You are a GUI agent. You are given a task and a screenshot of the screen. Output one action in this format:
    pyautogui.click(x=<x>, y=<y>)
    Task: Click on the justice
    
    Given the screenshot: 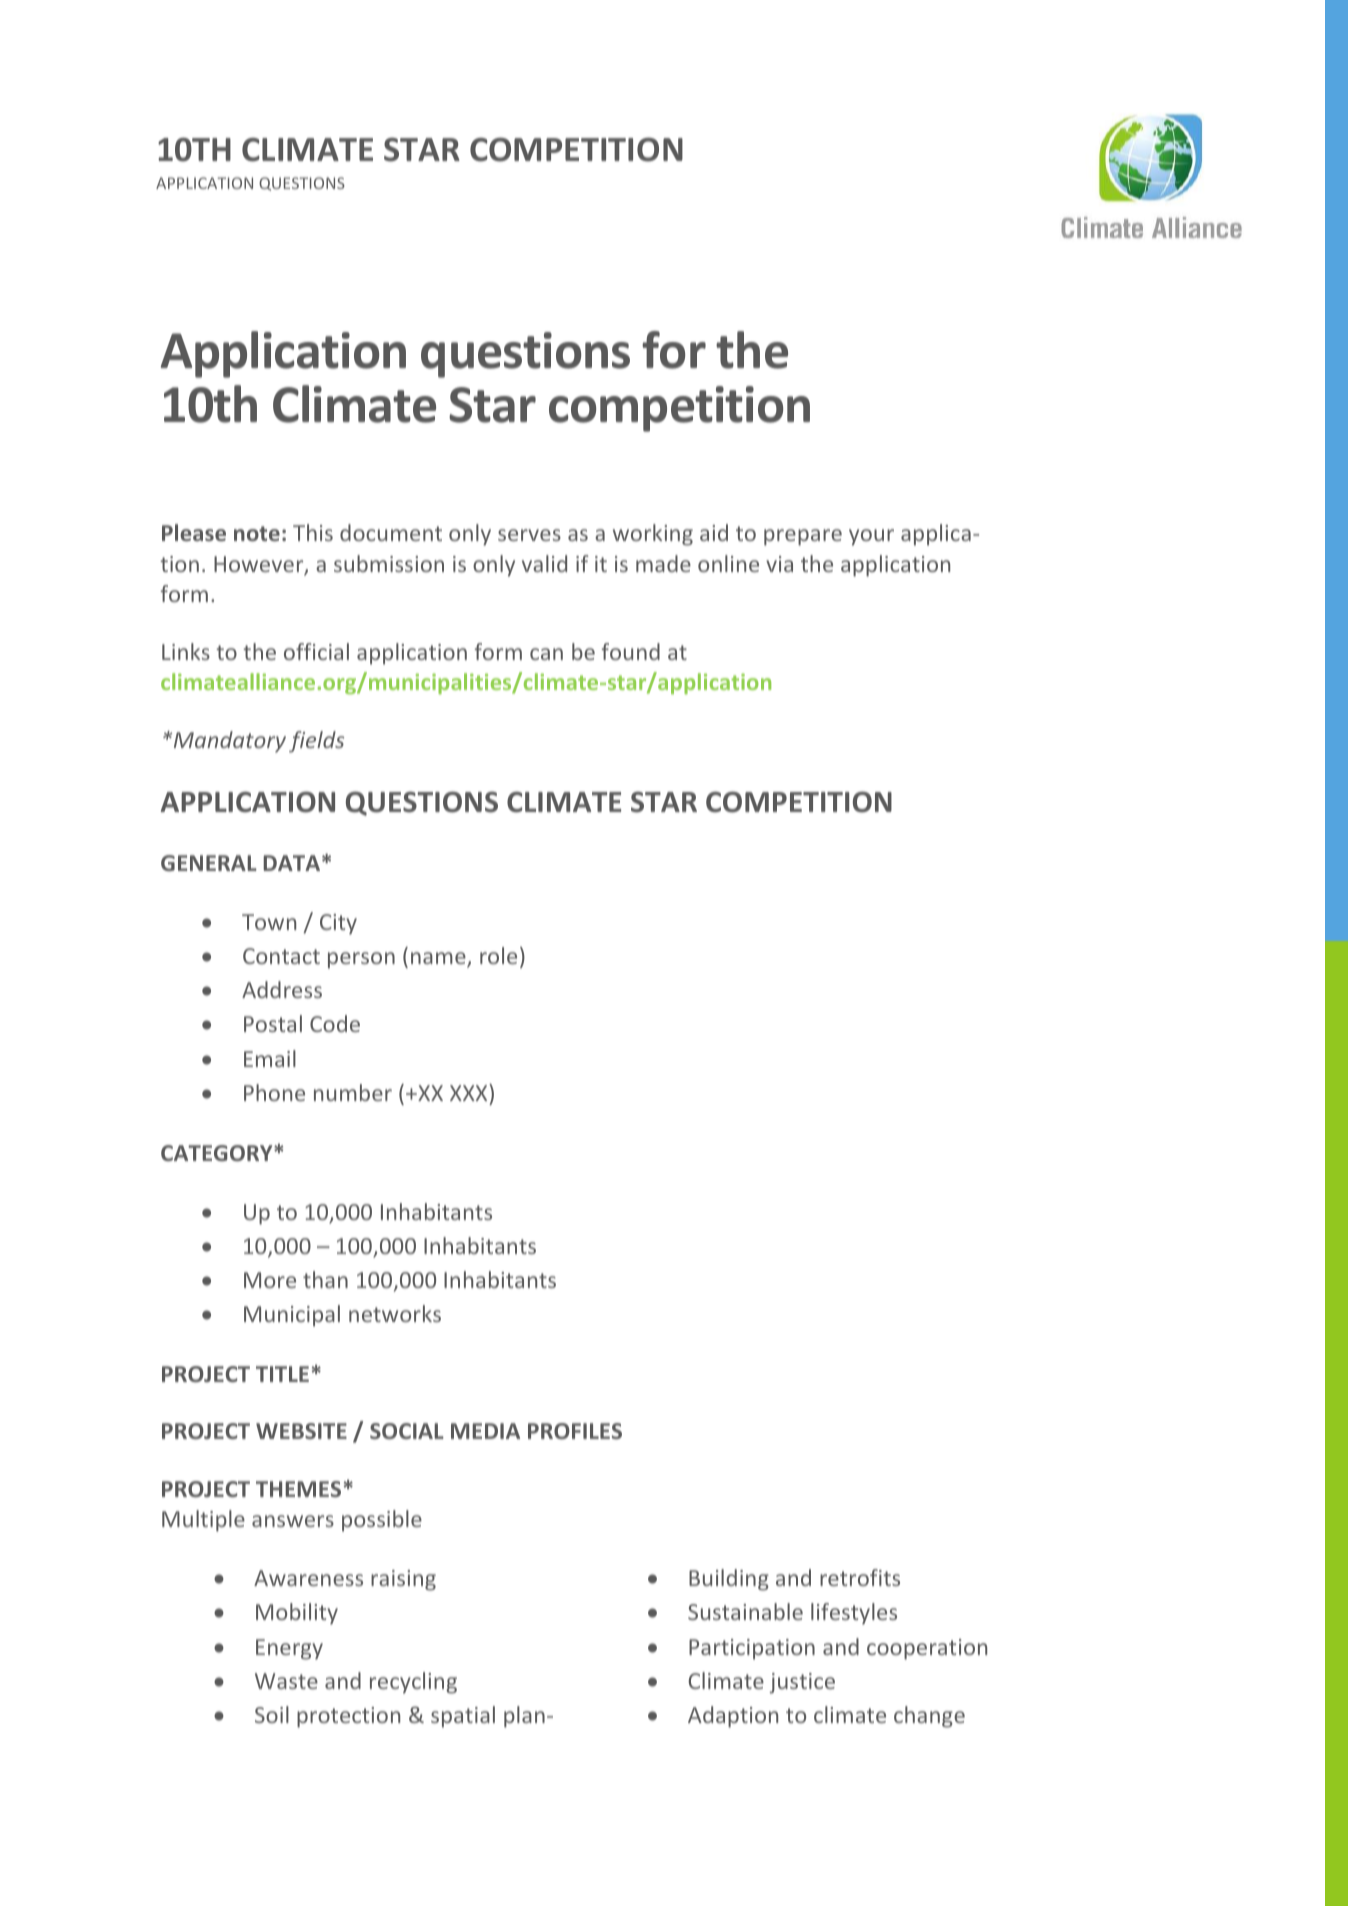 What is the action you would take?
    pyautogui.click(x=802, y=1683)
